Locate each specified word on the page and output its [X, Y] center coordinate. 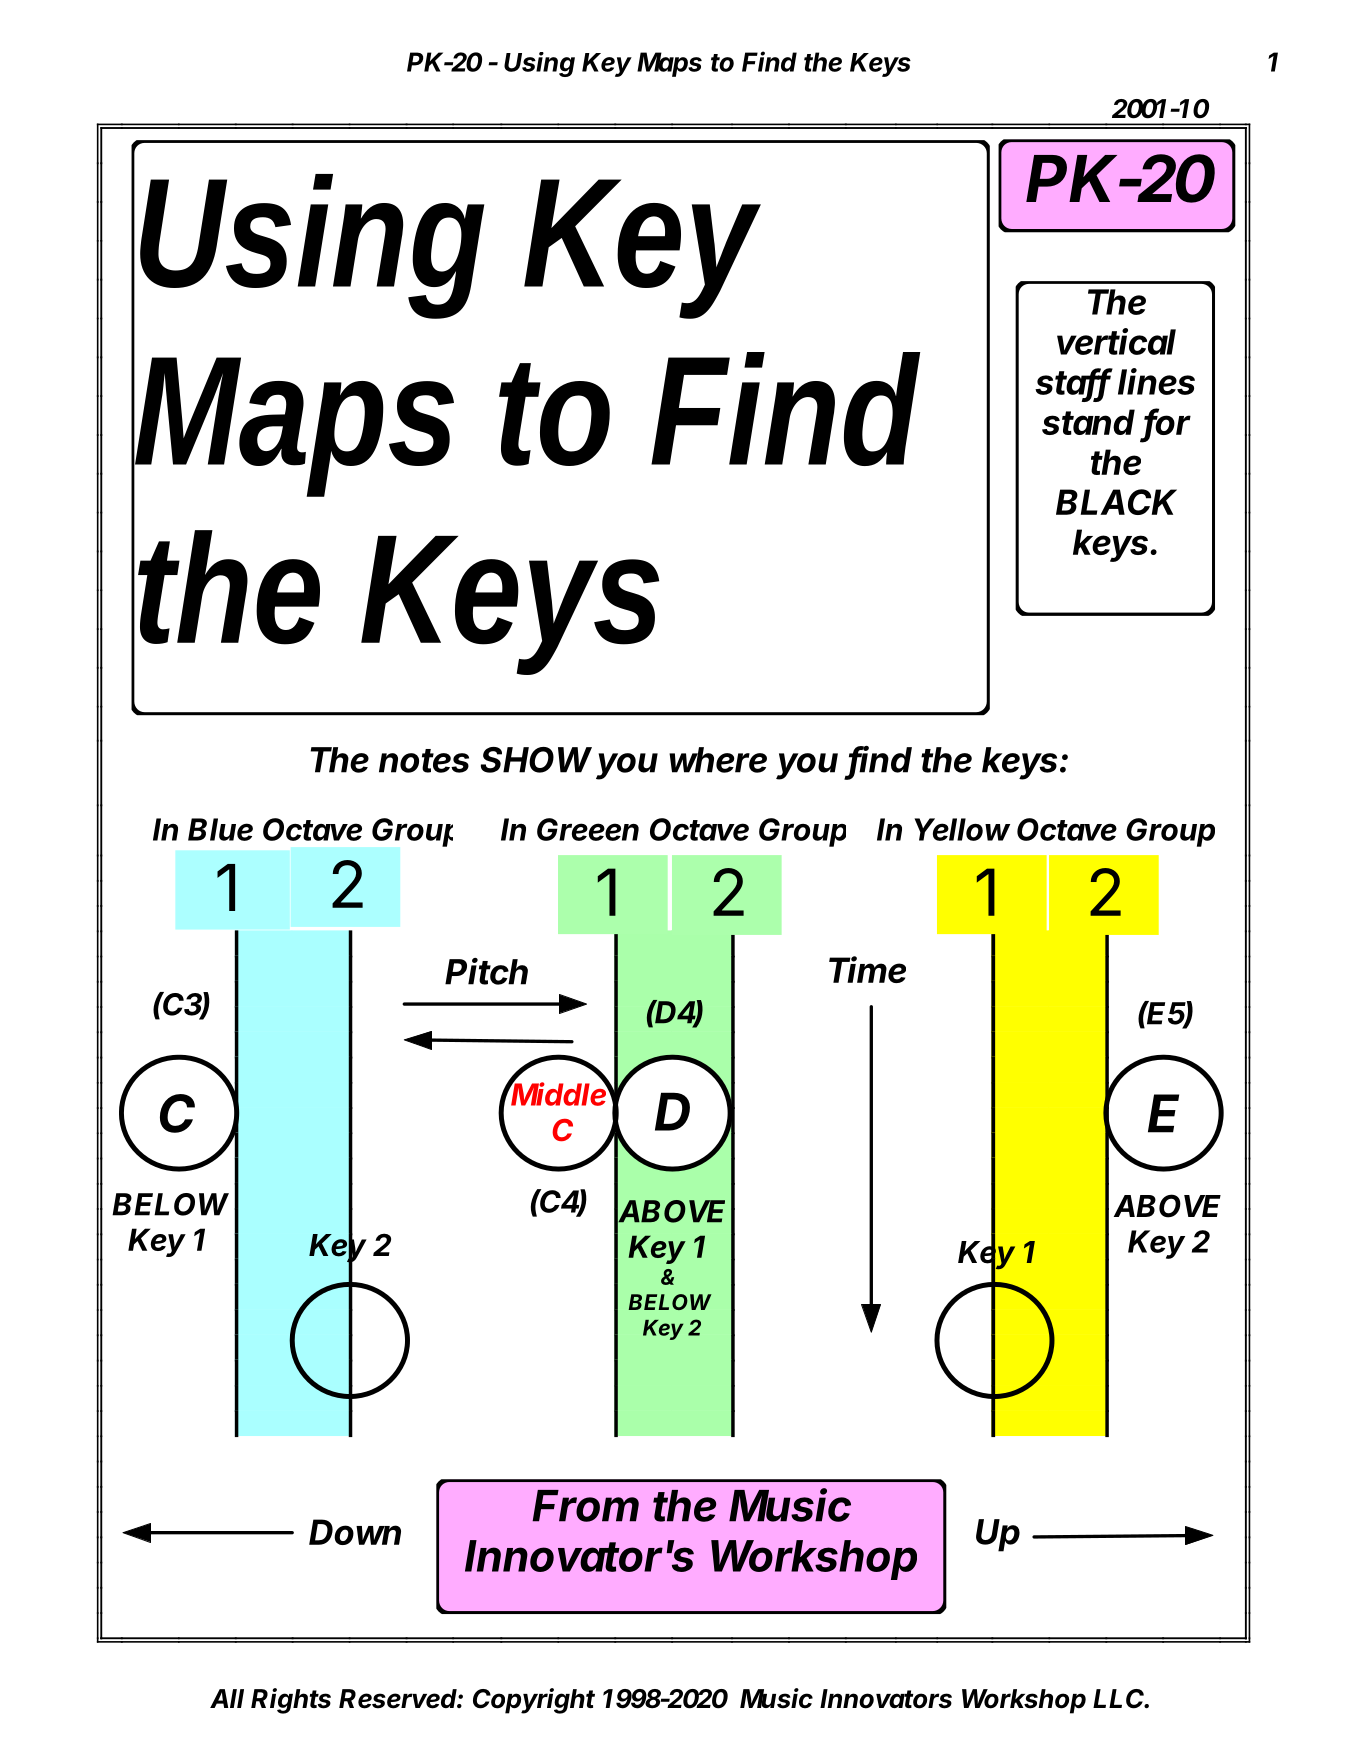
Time [867, 969]
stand [1088, 422]
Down [355, 1532]
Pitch [486, 971]
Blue [220, 829]
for [1167, 423]
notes [424, 761]
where [718, 760]
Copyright [534, 1701]
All [227, 1698]
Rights [291, 1701]
